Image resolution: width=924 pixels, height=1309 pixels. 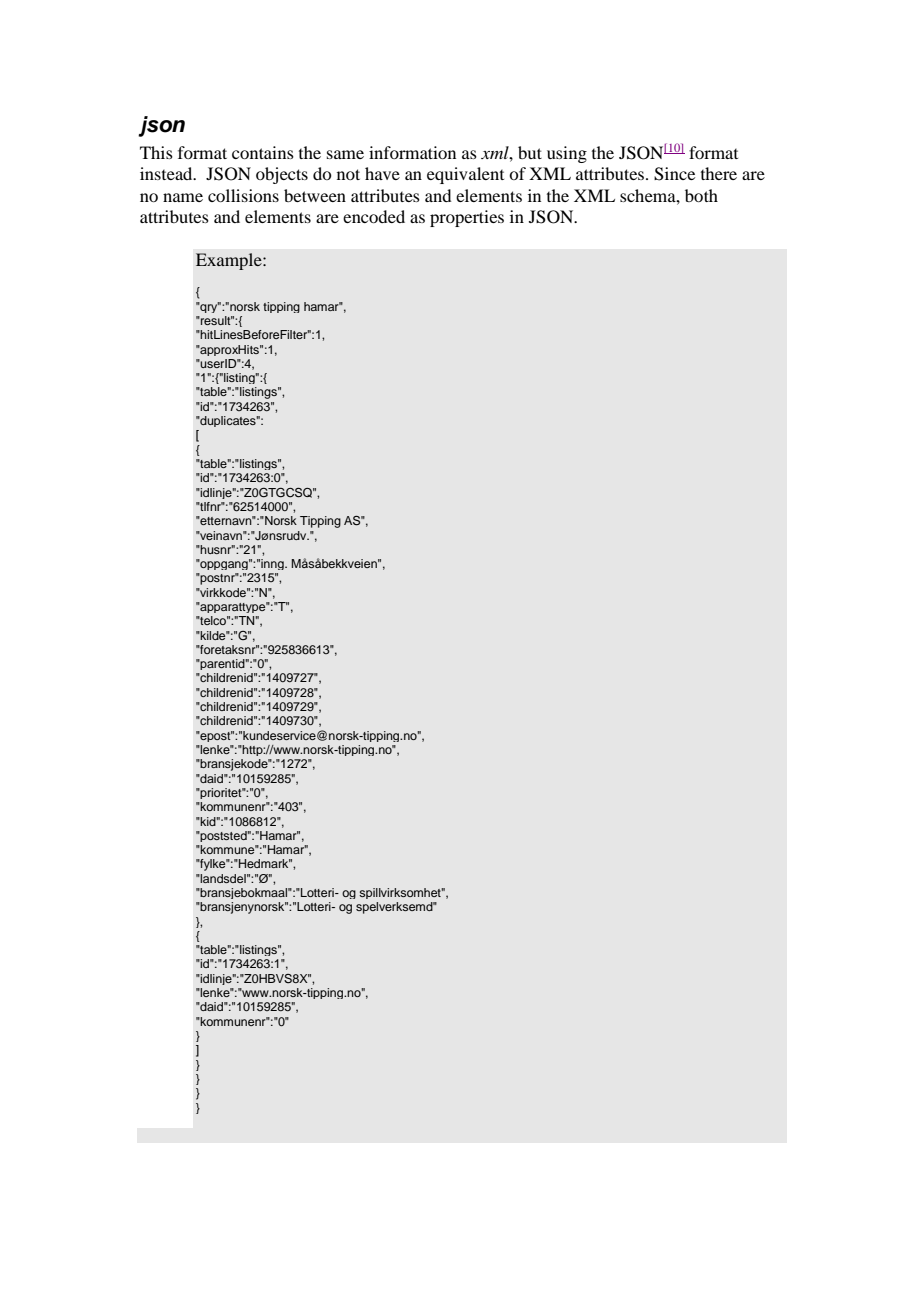 What do you see at coordinates (374, 216) in the screenshot?
I see `encoded` at bounding box center [374, 216].
